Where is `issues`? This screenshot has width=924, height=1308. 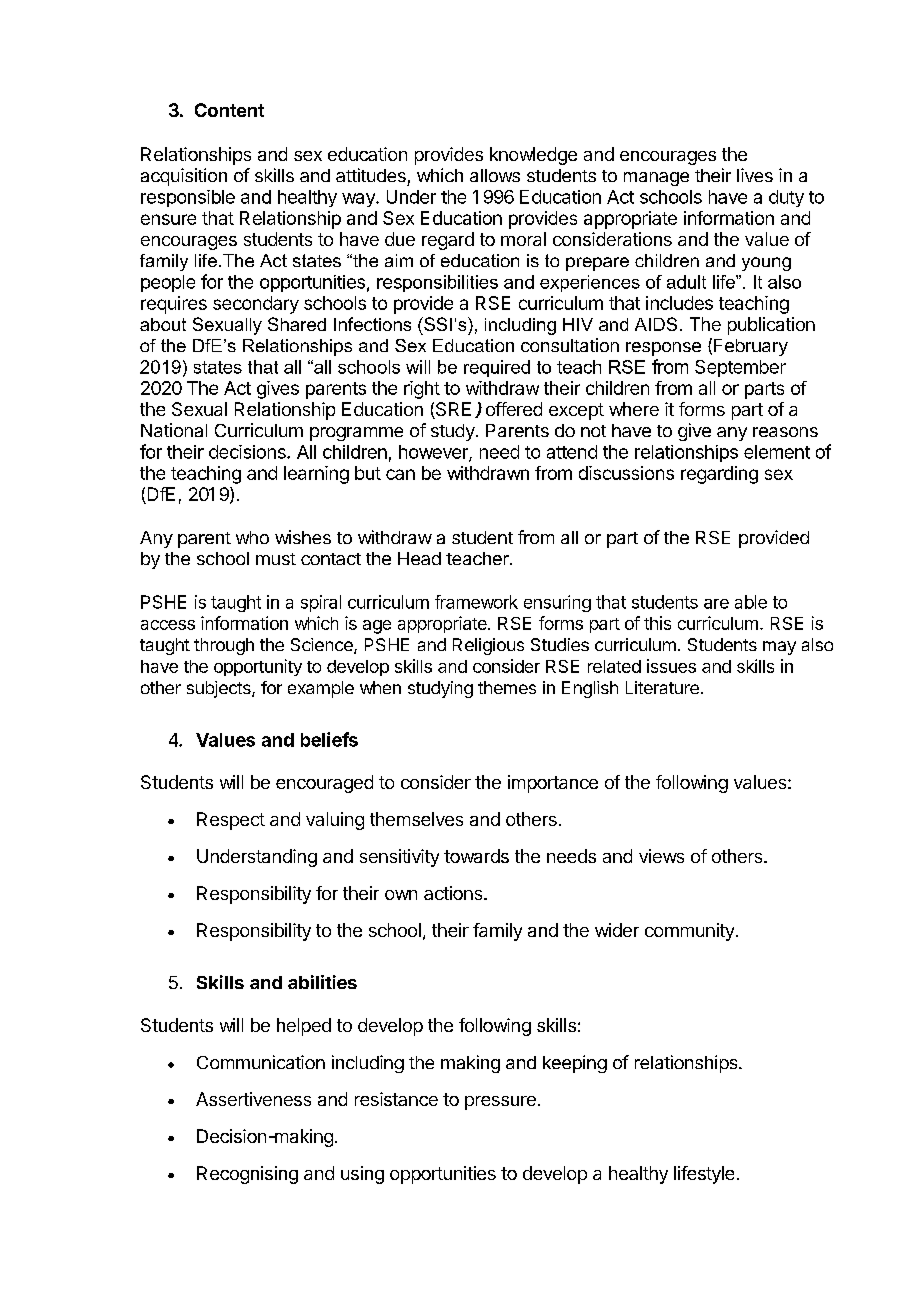 issues is located at coordinates (671, 666).
